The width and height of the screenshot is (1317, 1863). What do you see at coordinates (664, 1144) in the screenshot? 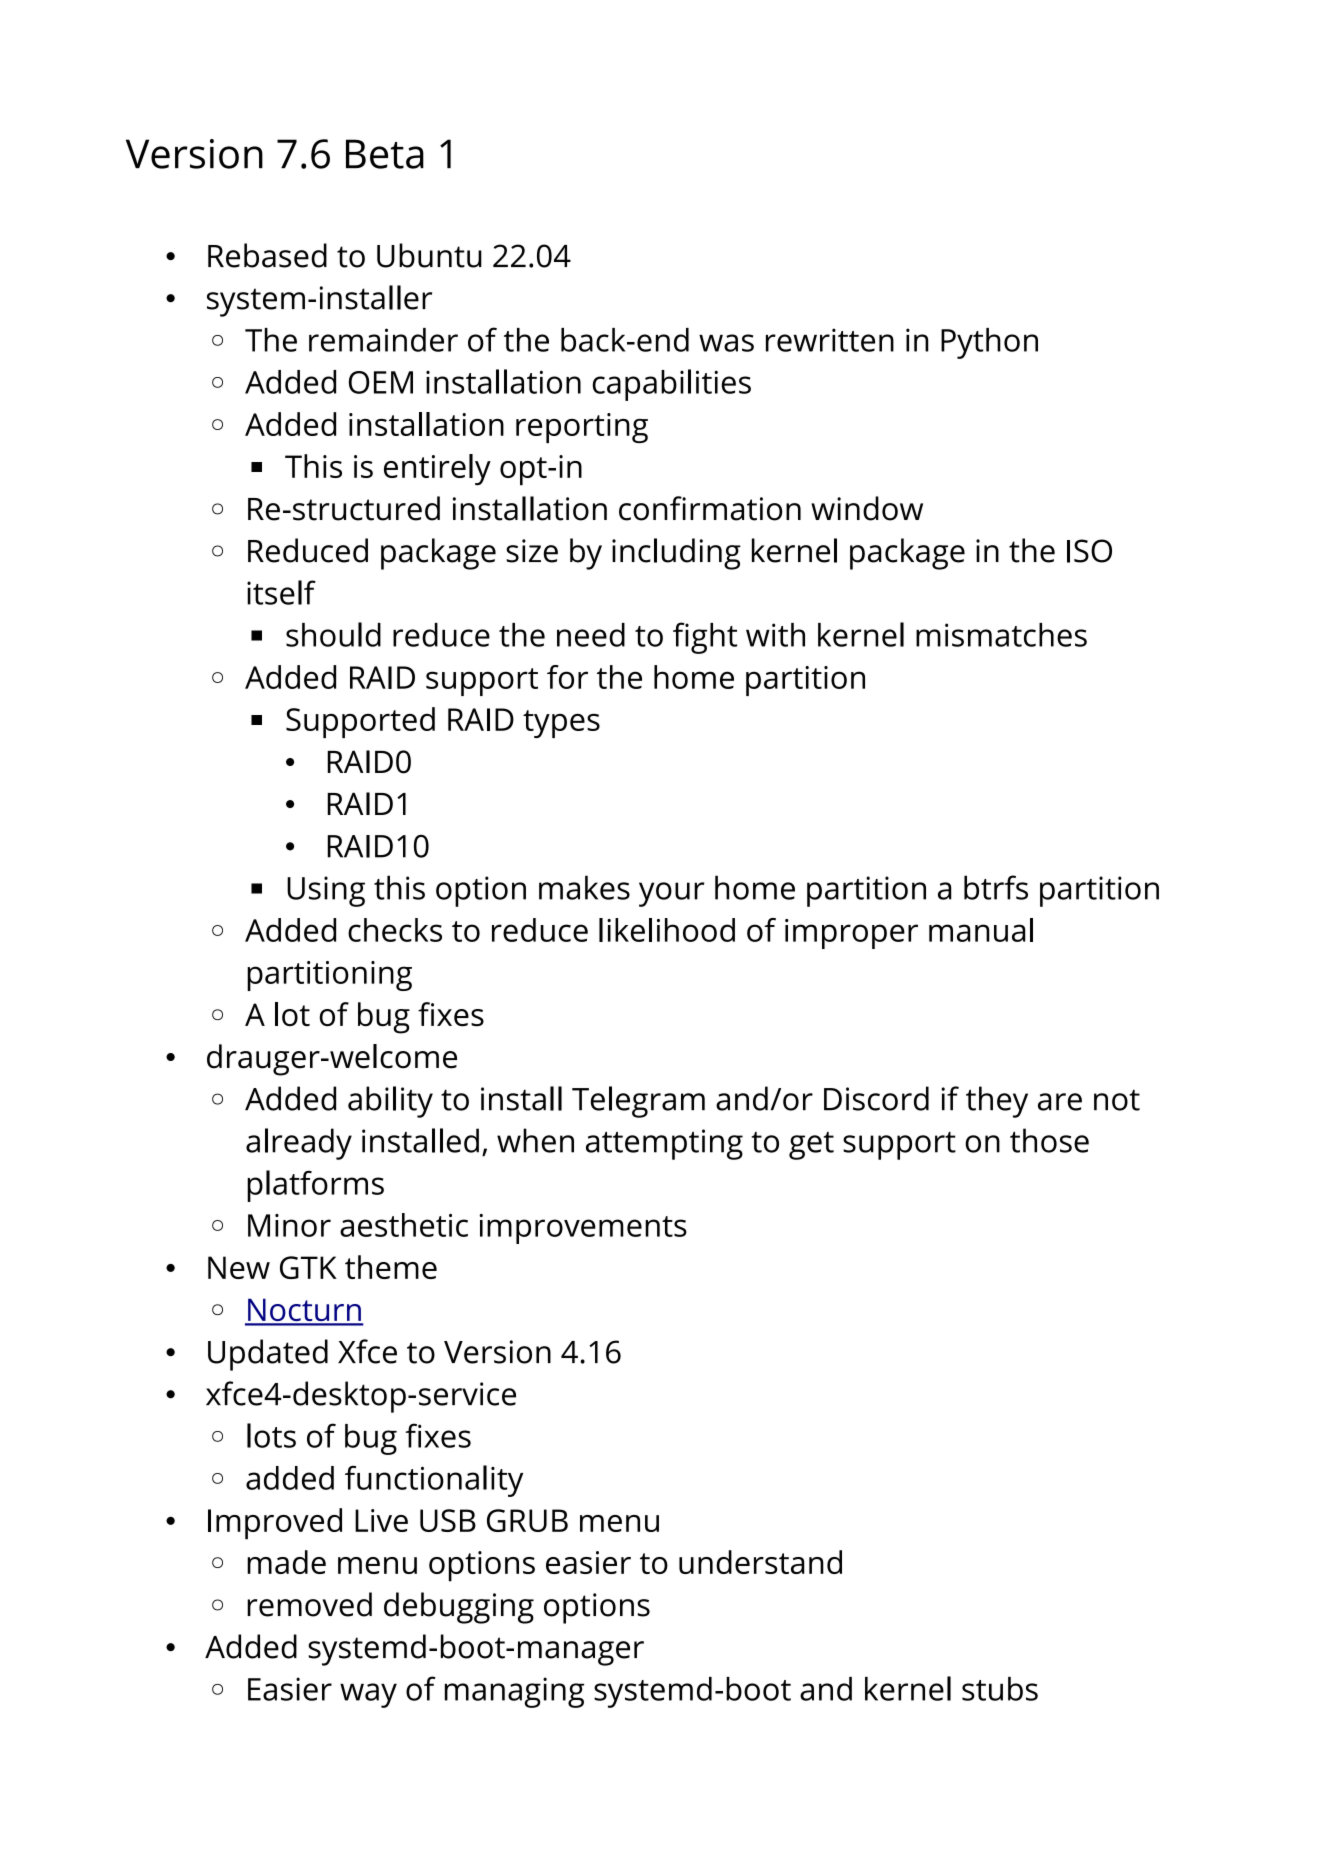
I see `attempting` at bounding box center [664, 1144].
